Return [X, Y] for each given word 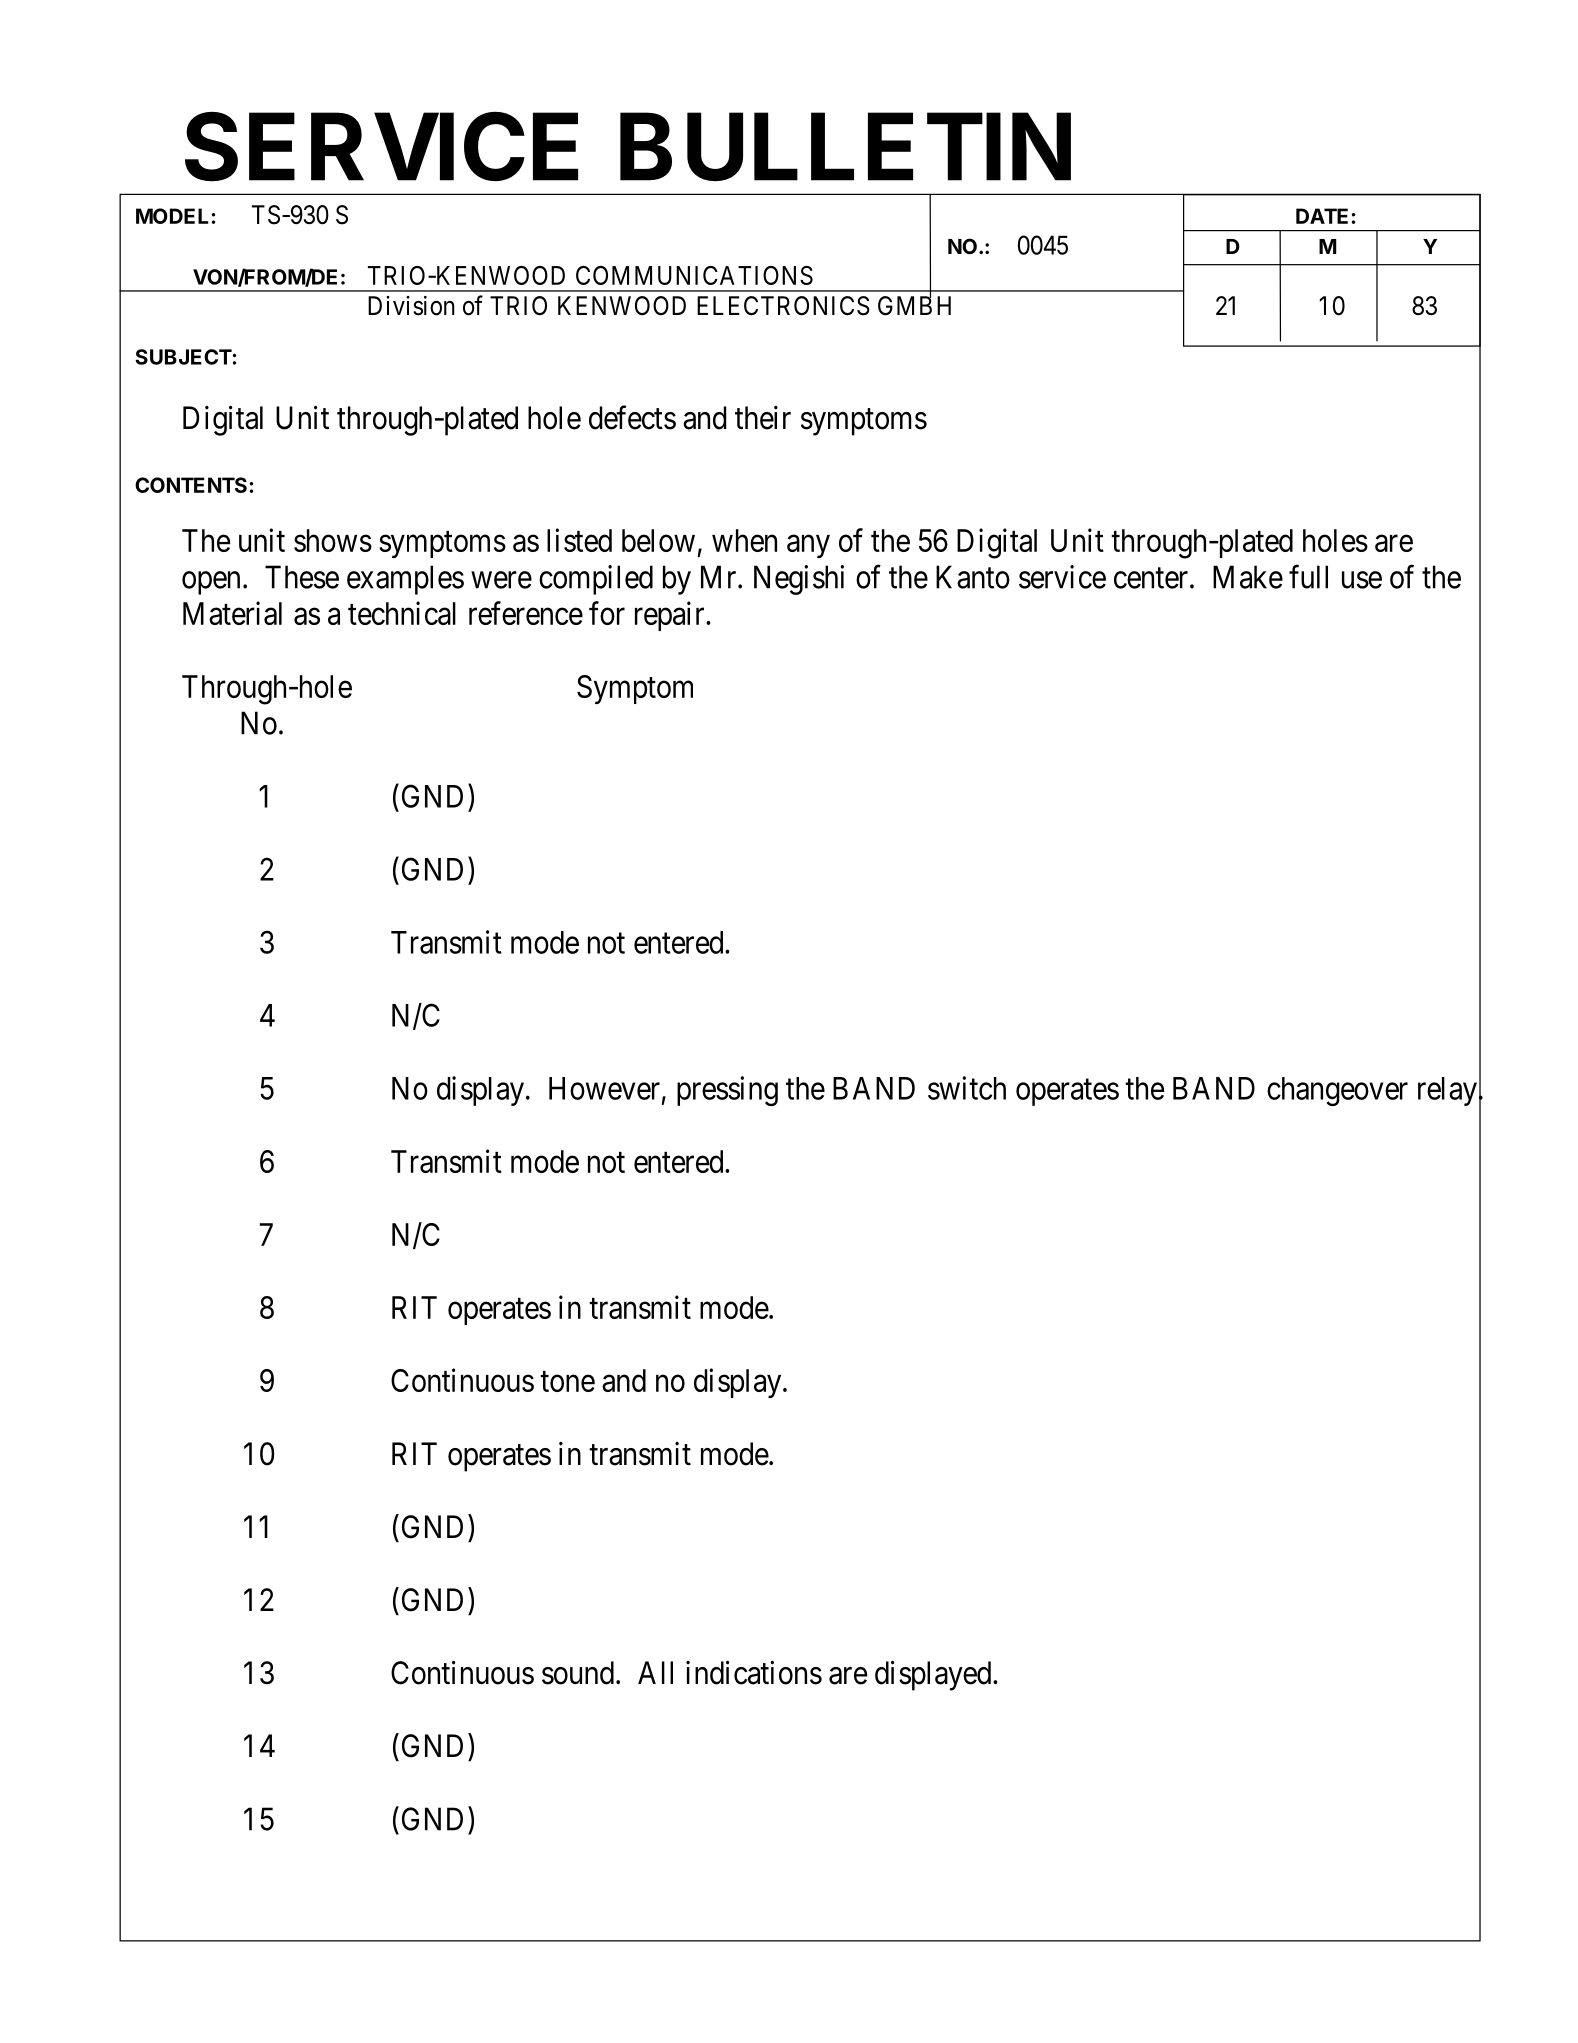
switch [967, 1088]
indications [754, 1672]
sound [579, 1673]
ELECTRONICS [783, 306]
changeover [1337, 1091]
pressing [727, 1091]
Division [411, 306]
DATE [1322, 216]
